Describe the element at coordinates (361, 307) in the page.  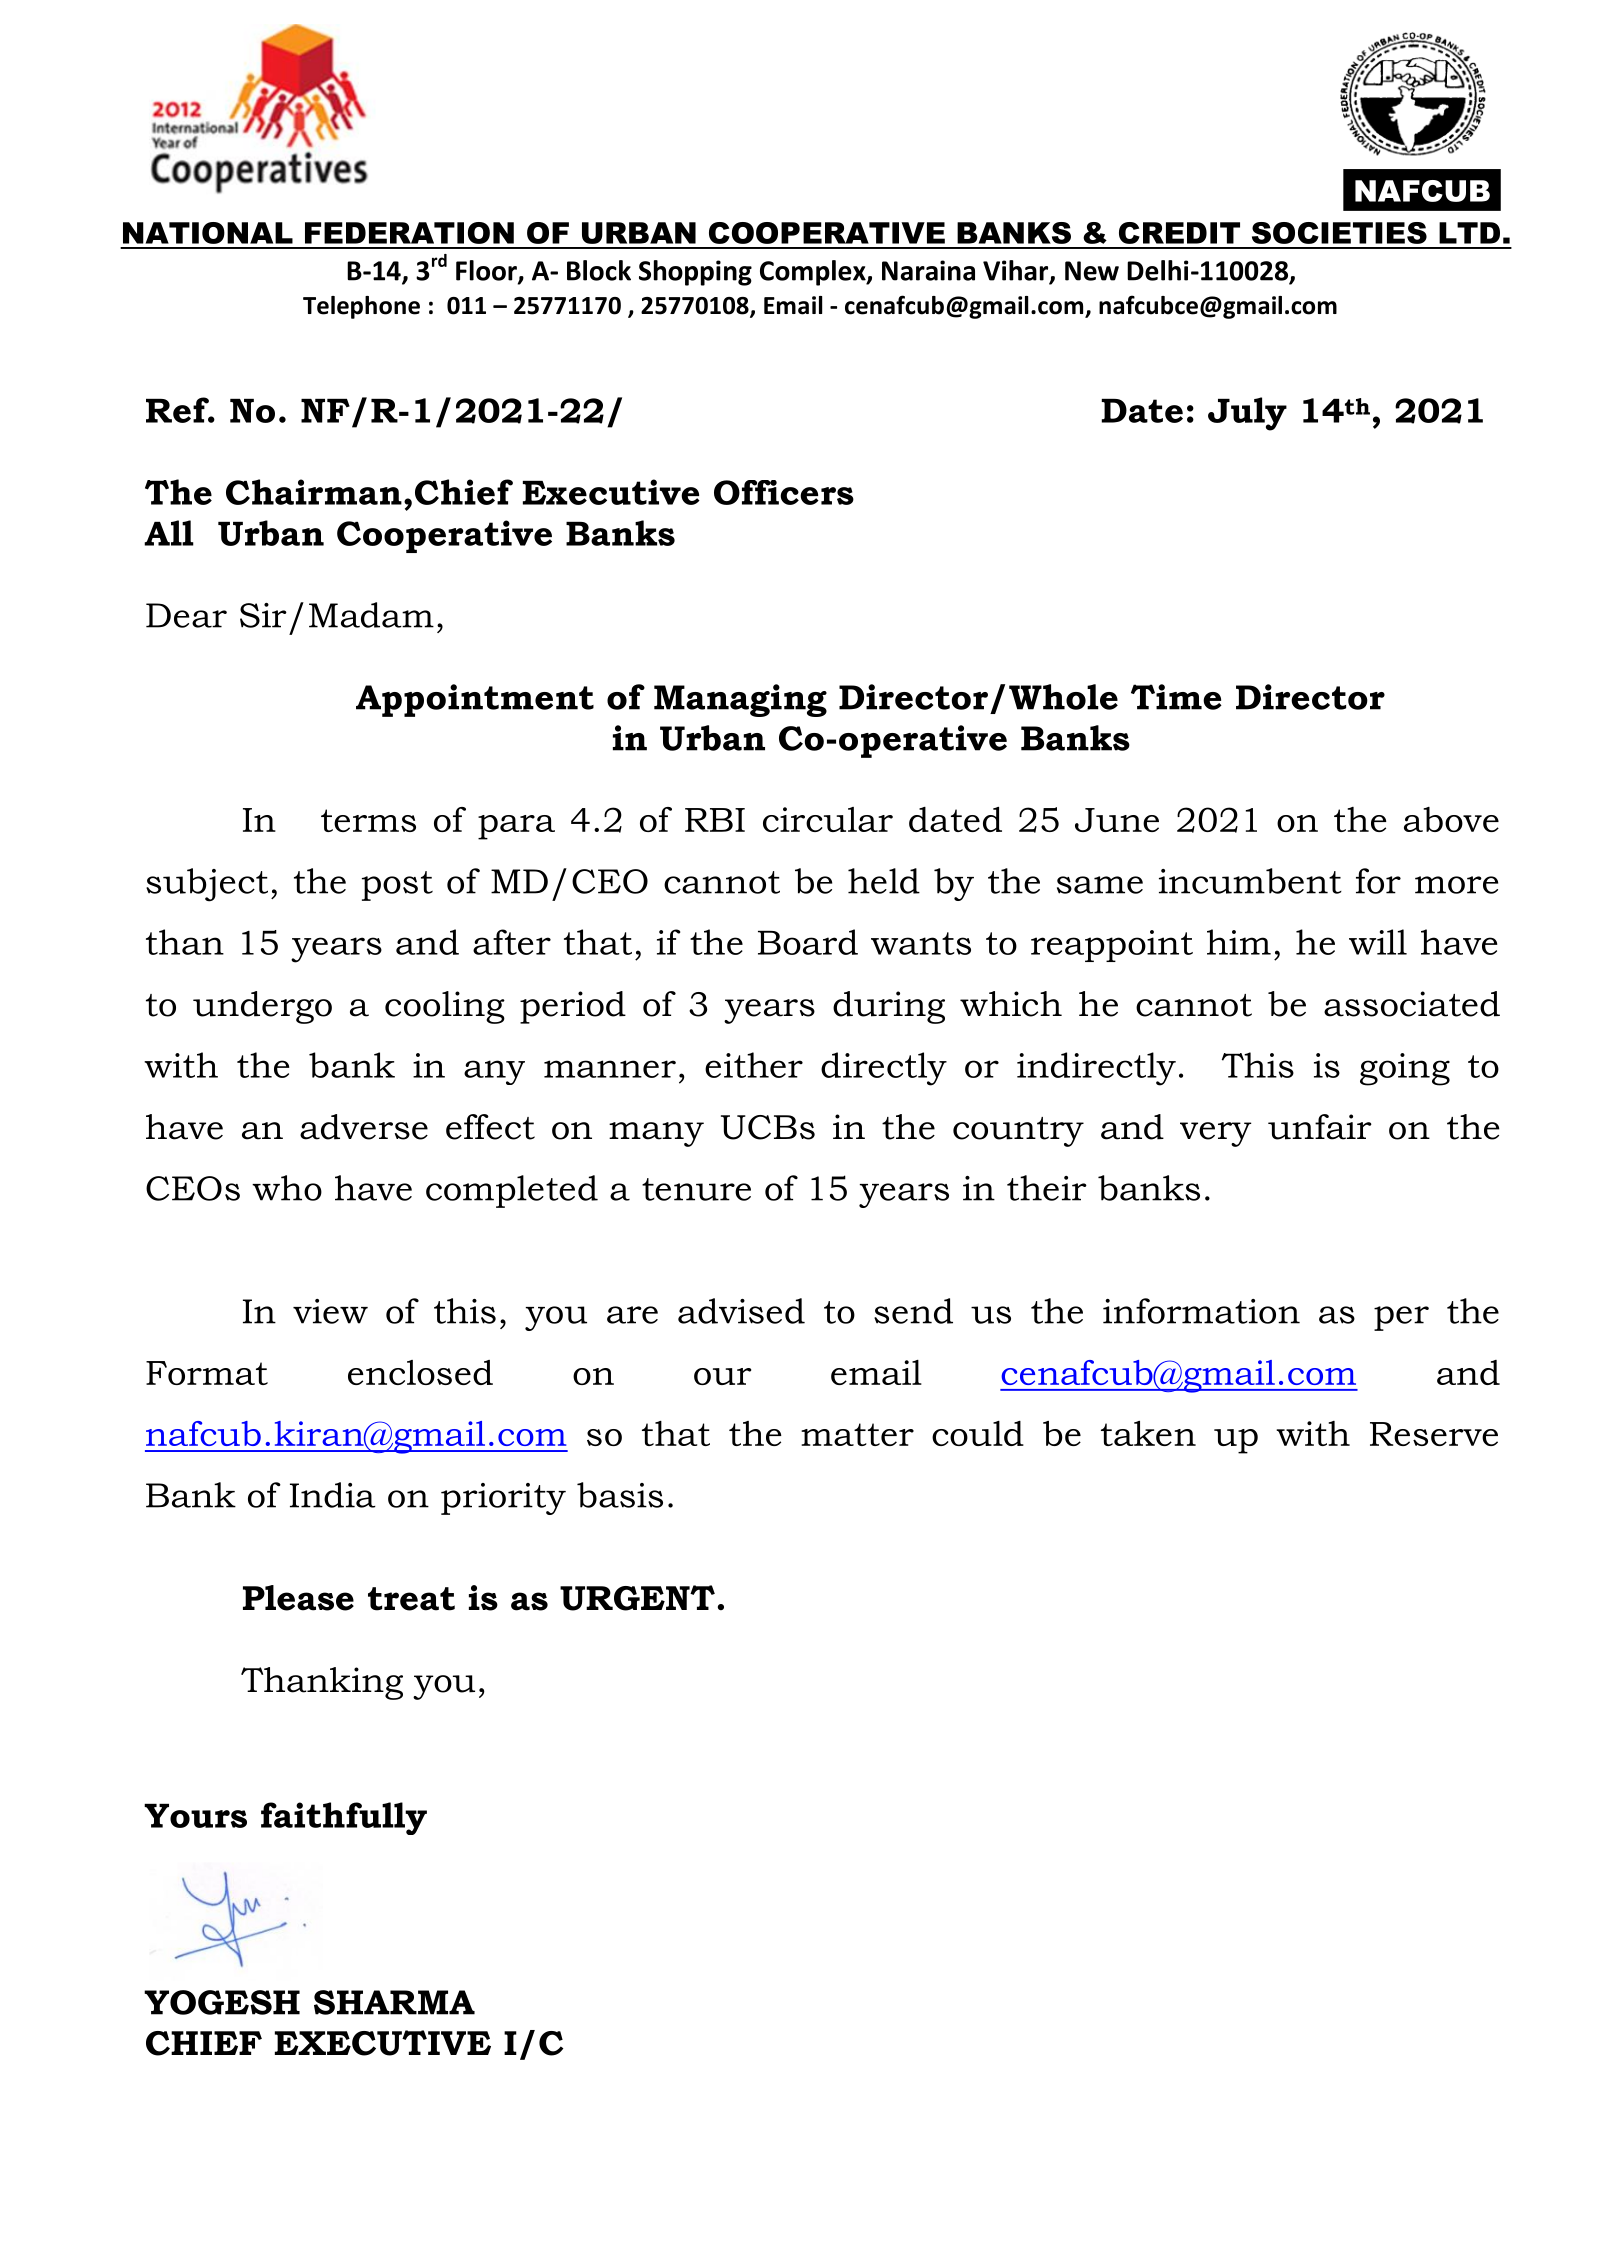
I see `Telephone` at that location.
